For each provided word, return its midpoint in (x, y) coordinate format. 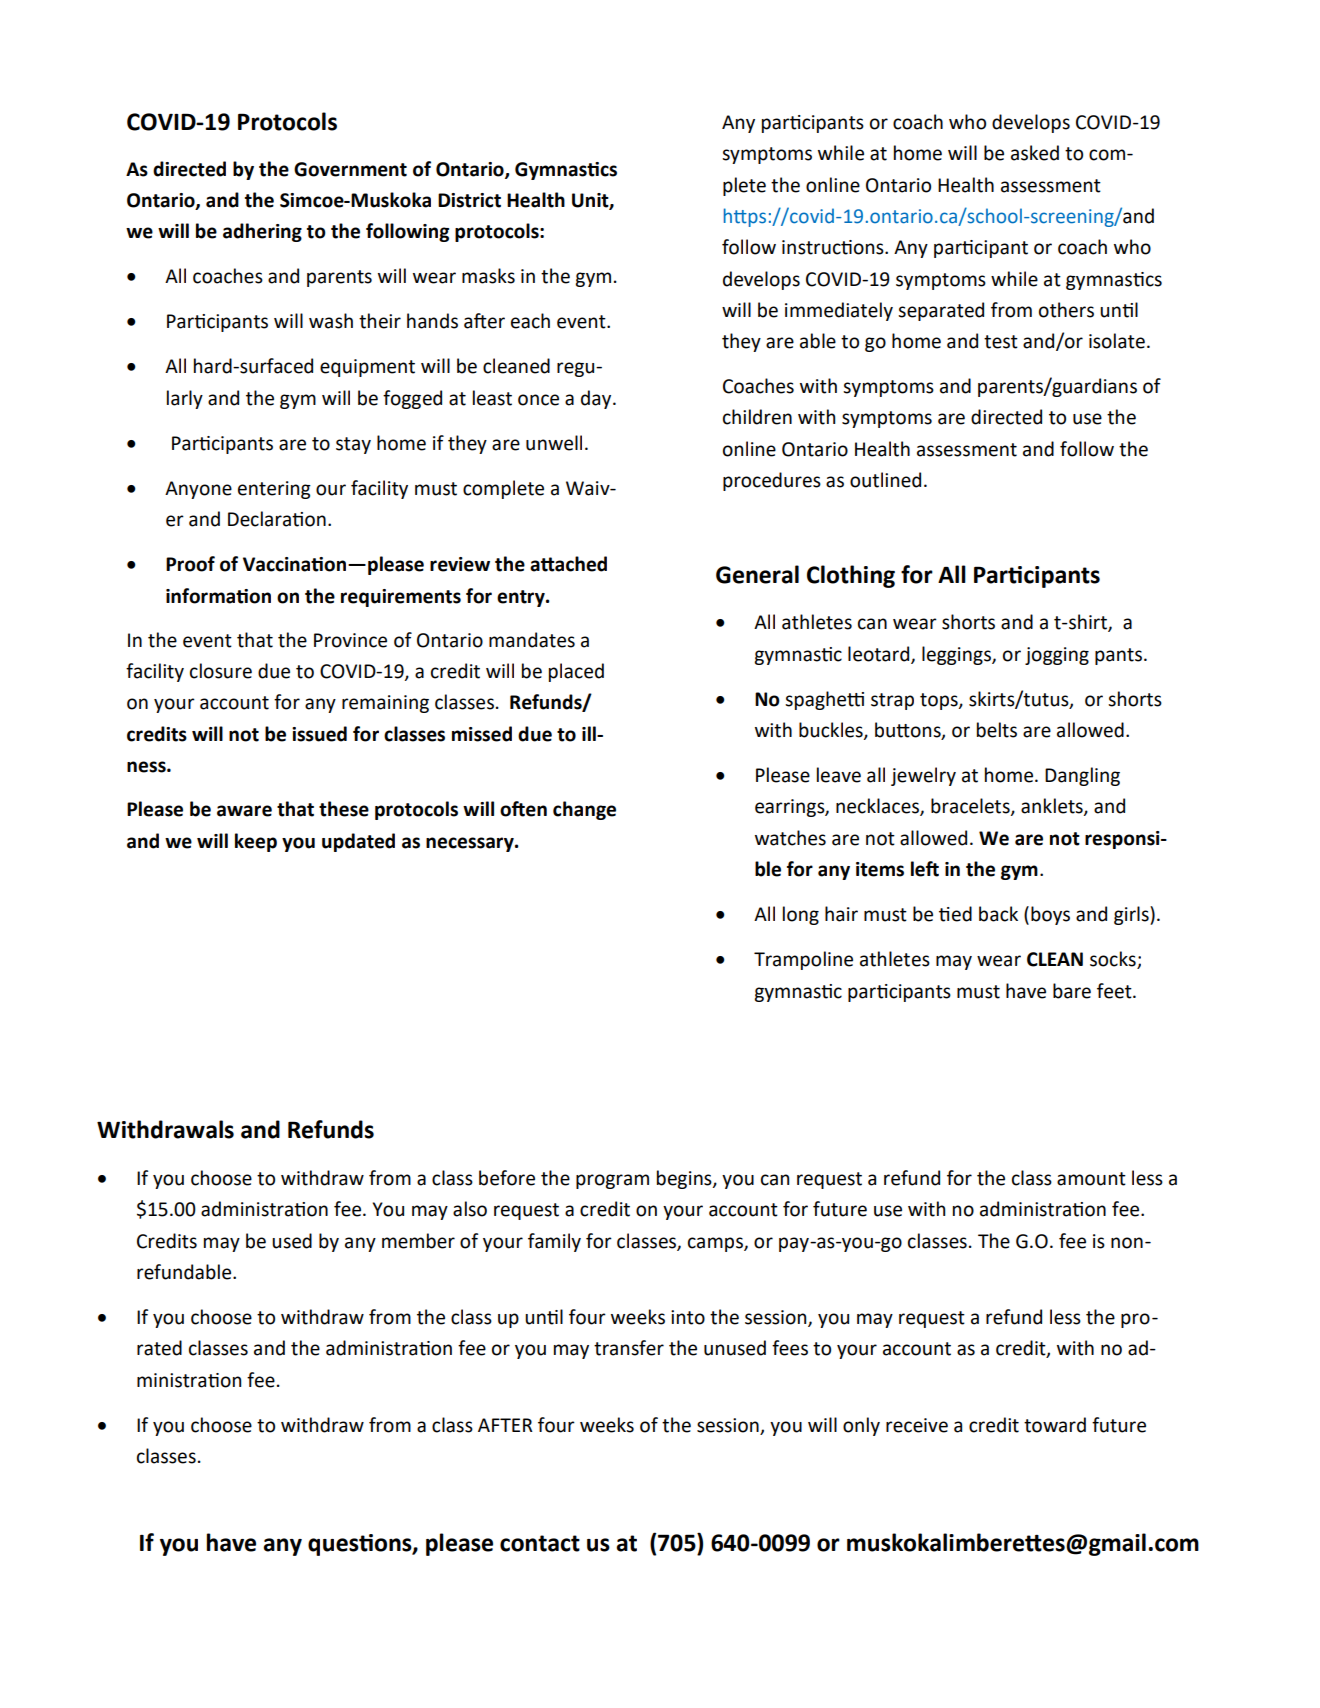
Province (350, 640)
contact (540, 1543)
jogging (1057, 656)
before (507, 1178)
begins (685, 1179)
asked (1035, 153)
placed (576, 672)
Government (350, 169)
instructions (834, 247)
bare (1072, 991)
